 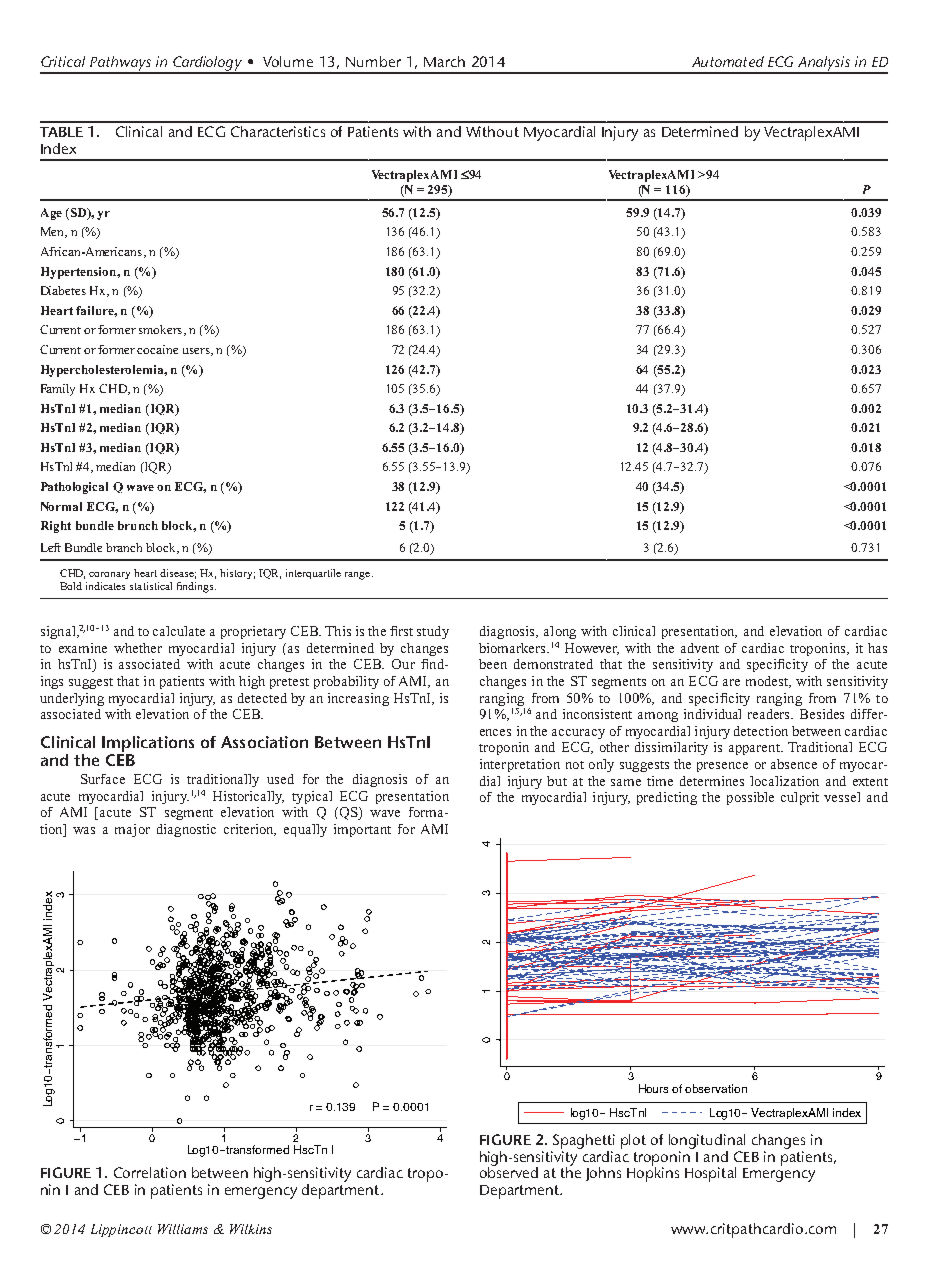 I want to click on cocaine, so click(x=157, y=349).
